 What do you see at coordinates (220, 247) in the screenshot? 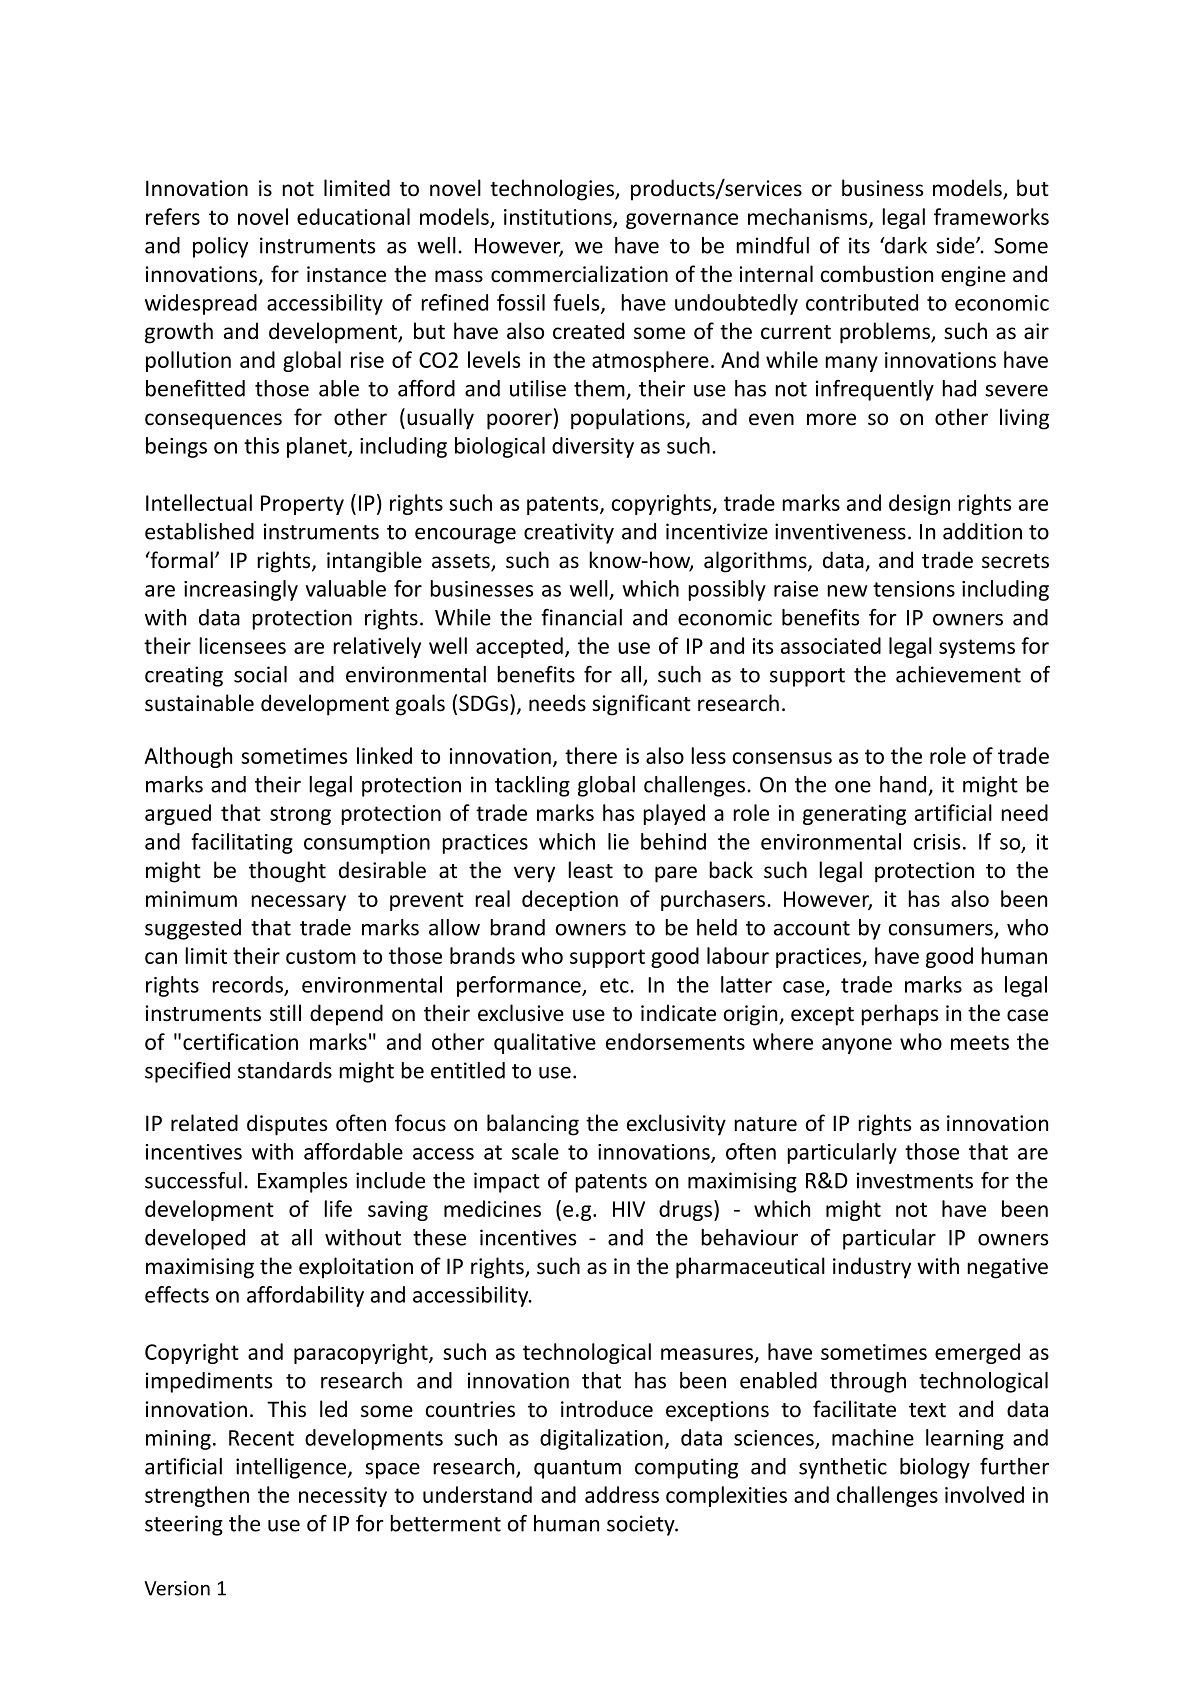
I see `policy` at bounding box center [220, 247].
